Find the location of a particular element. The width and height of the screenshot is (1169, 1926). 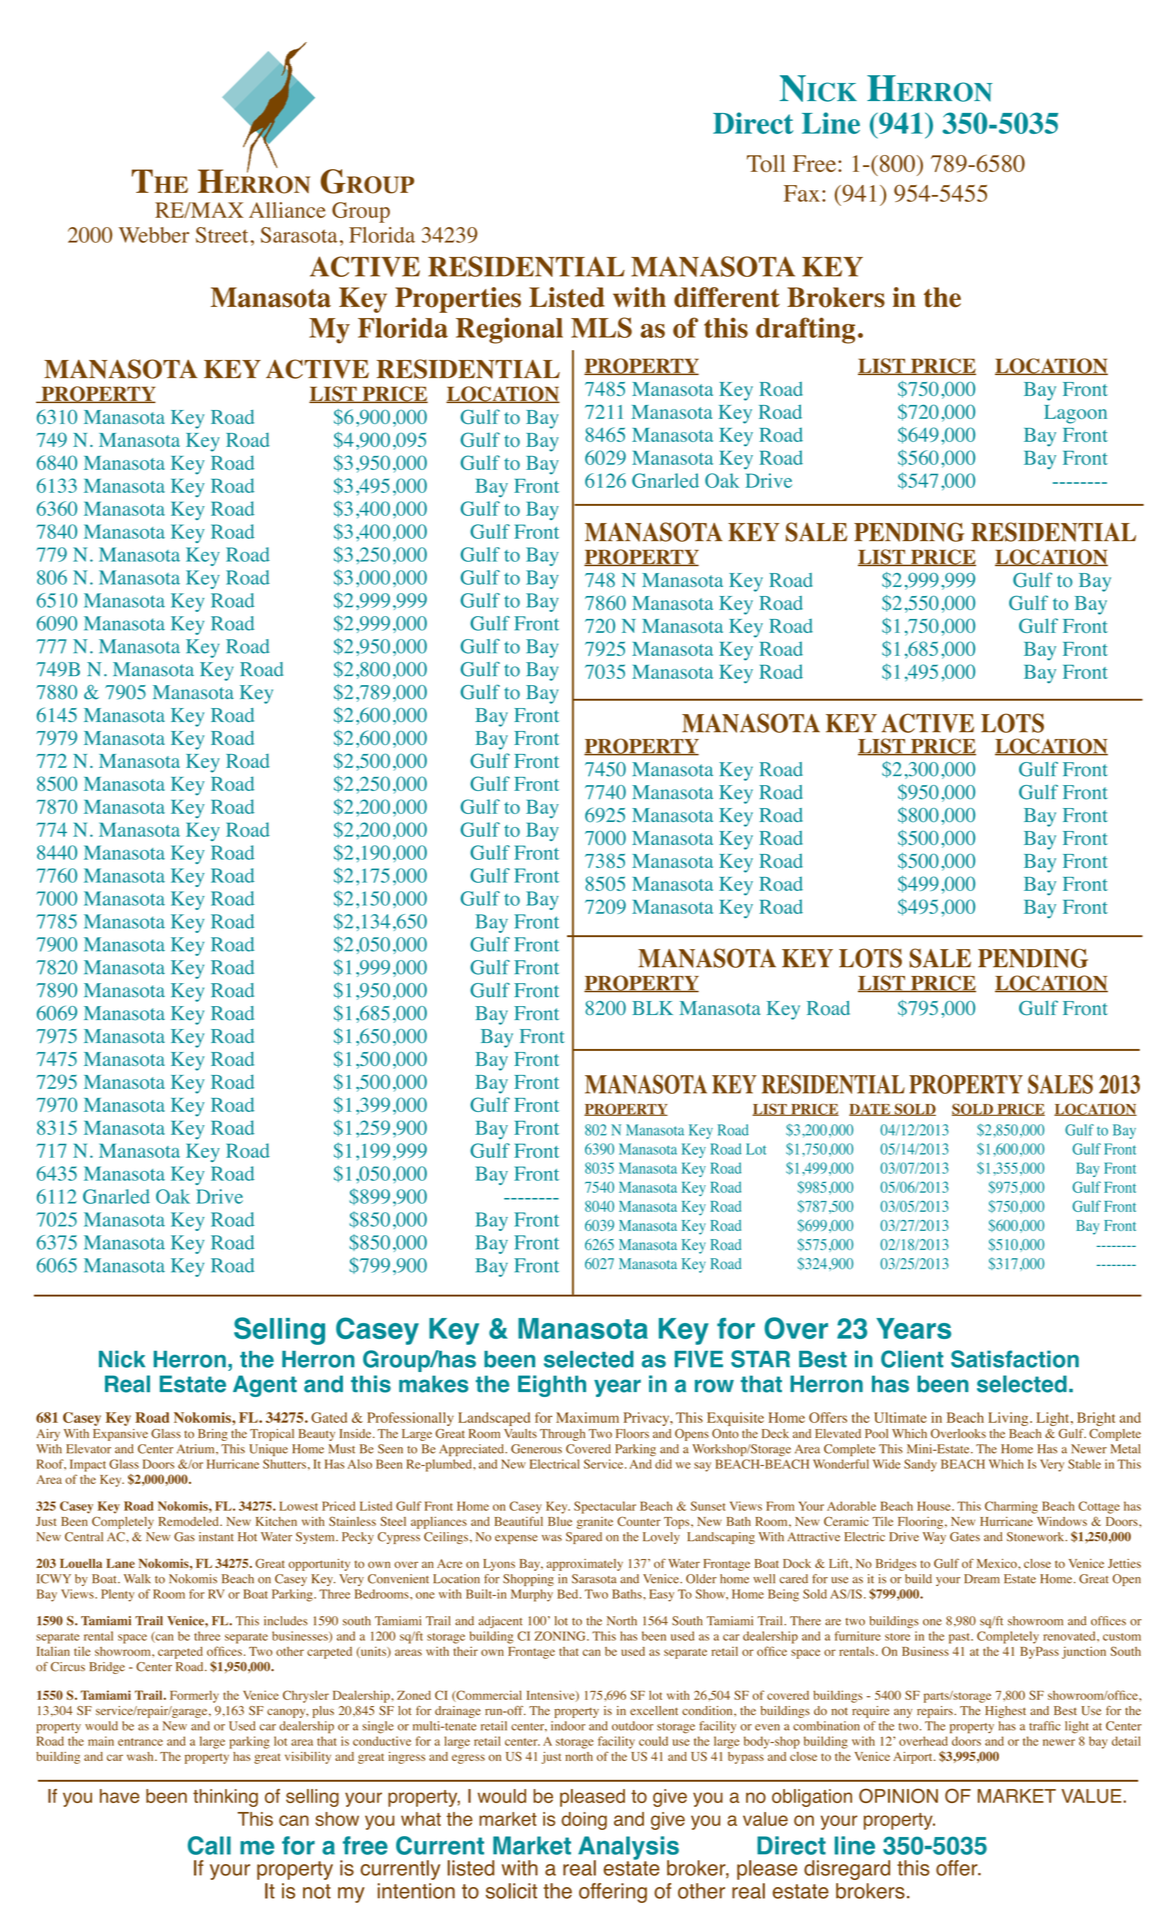

Fax is located at coordinates (802, 193).
